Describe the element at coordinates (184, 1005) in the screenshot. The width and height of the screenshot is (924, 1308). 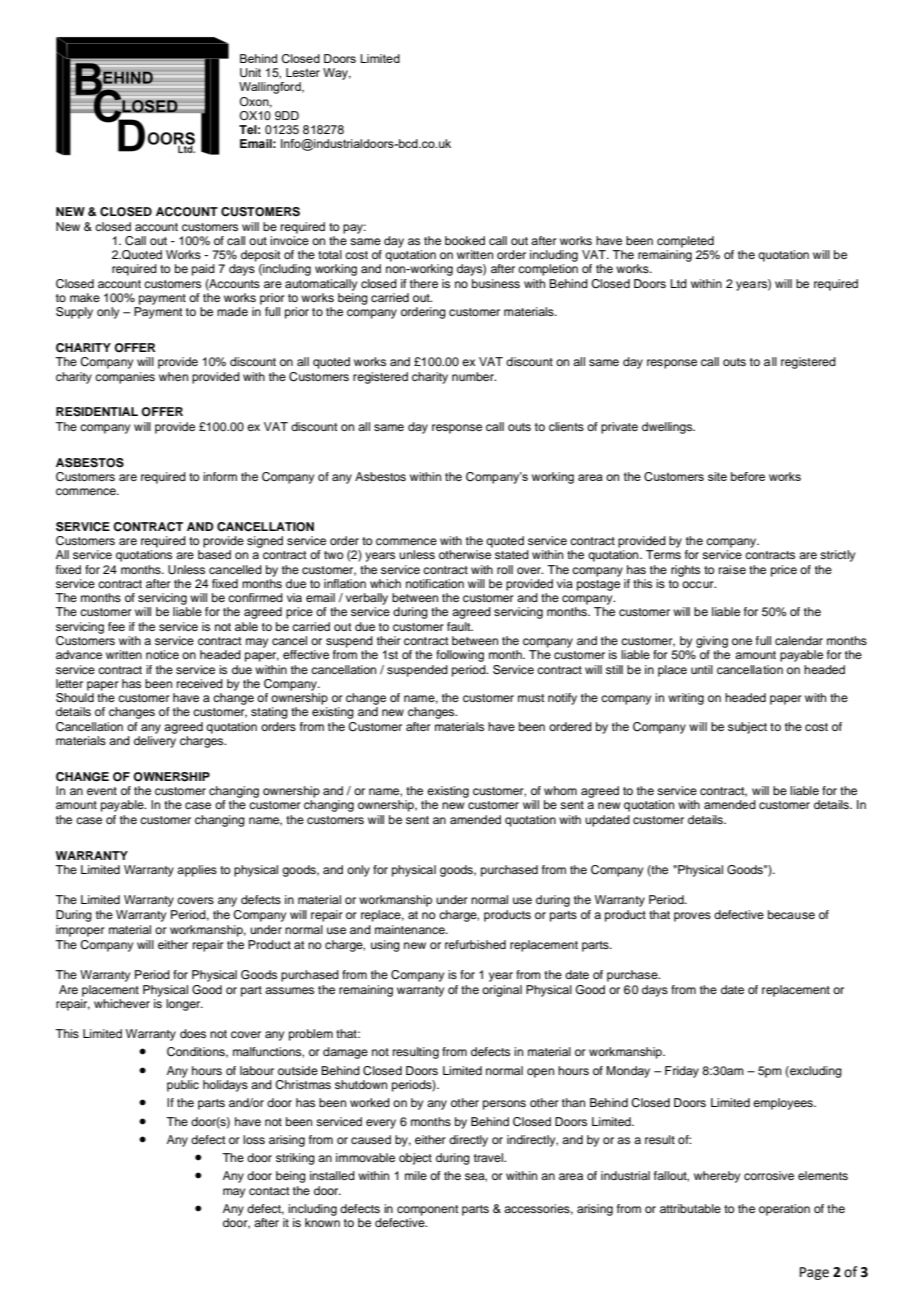
I see `longer` at that location.
